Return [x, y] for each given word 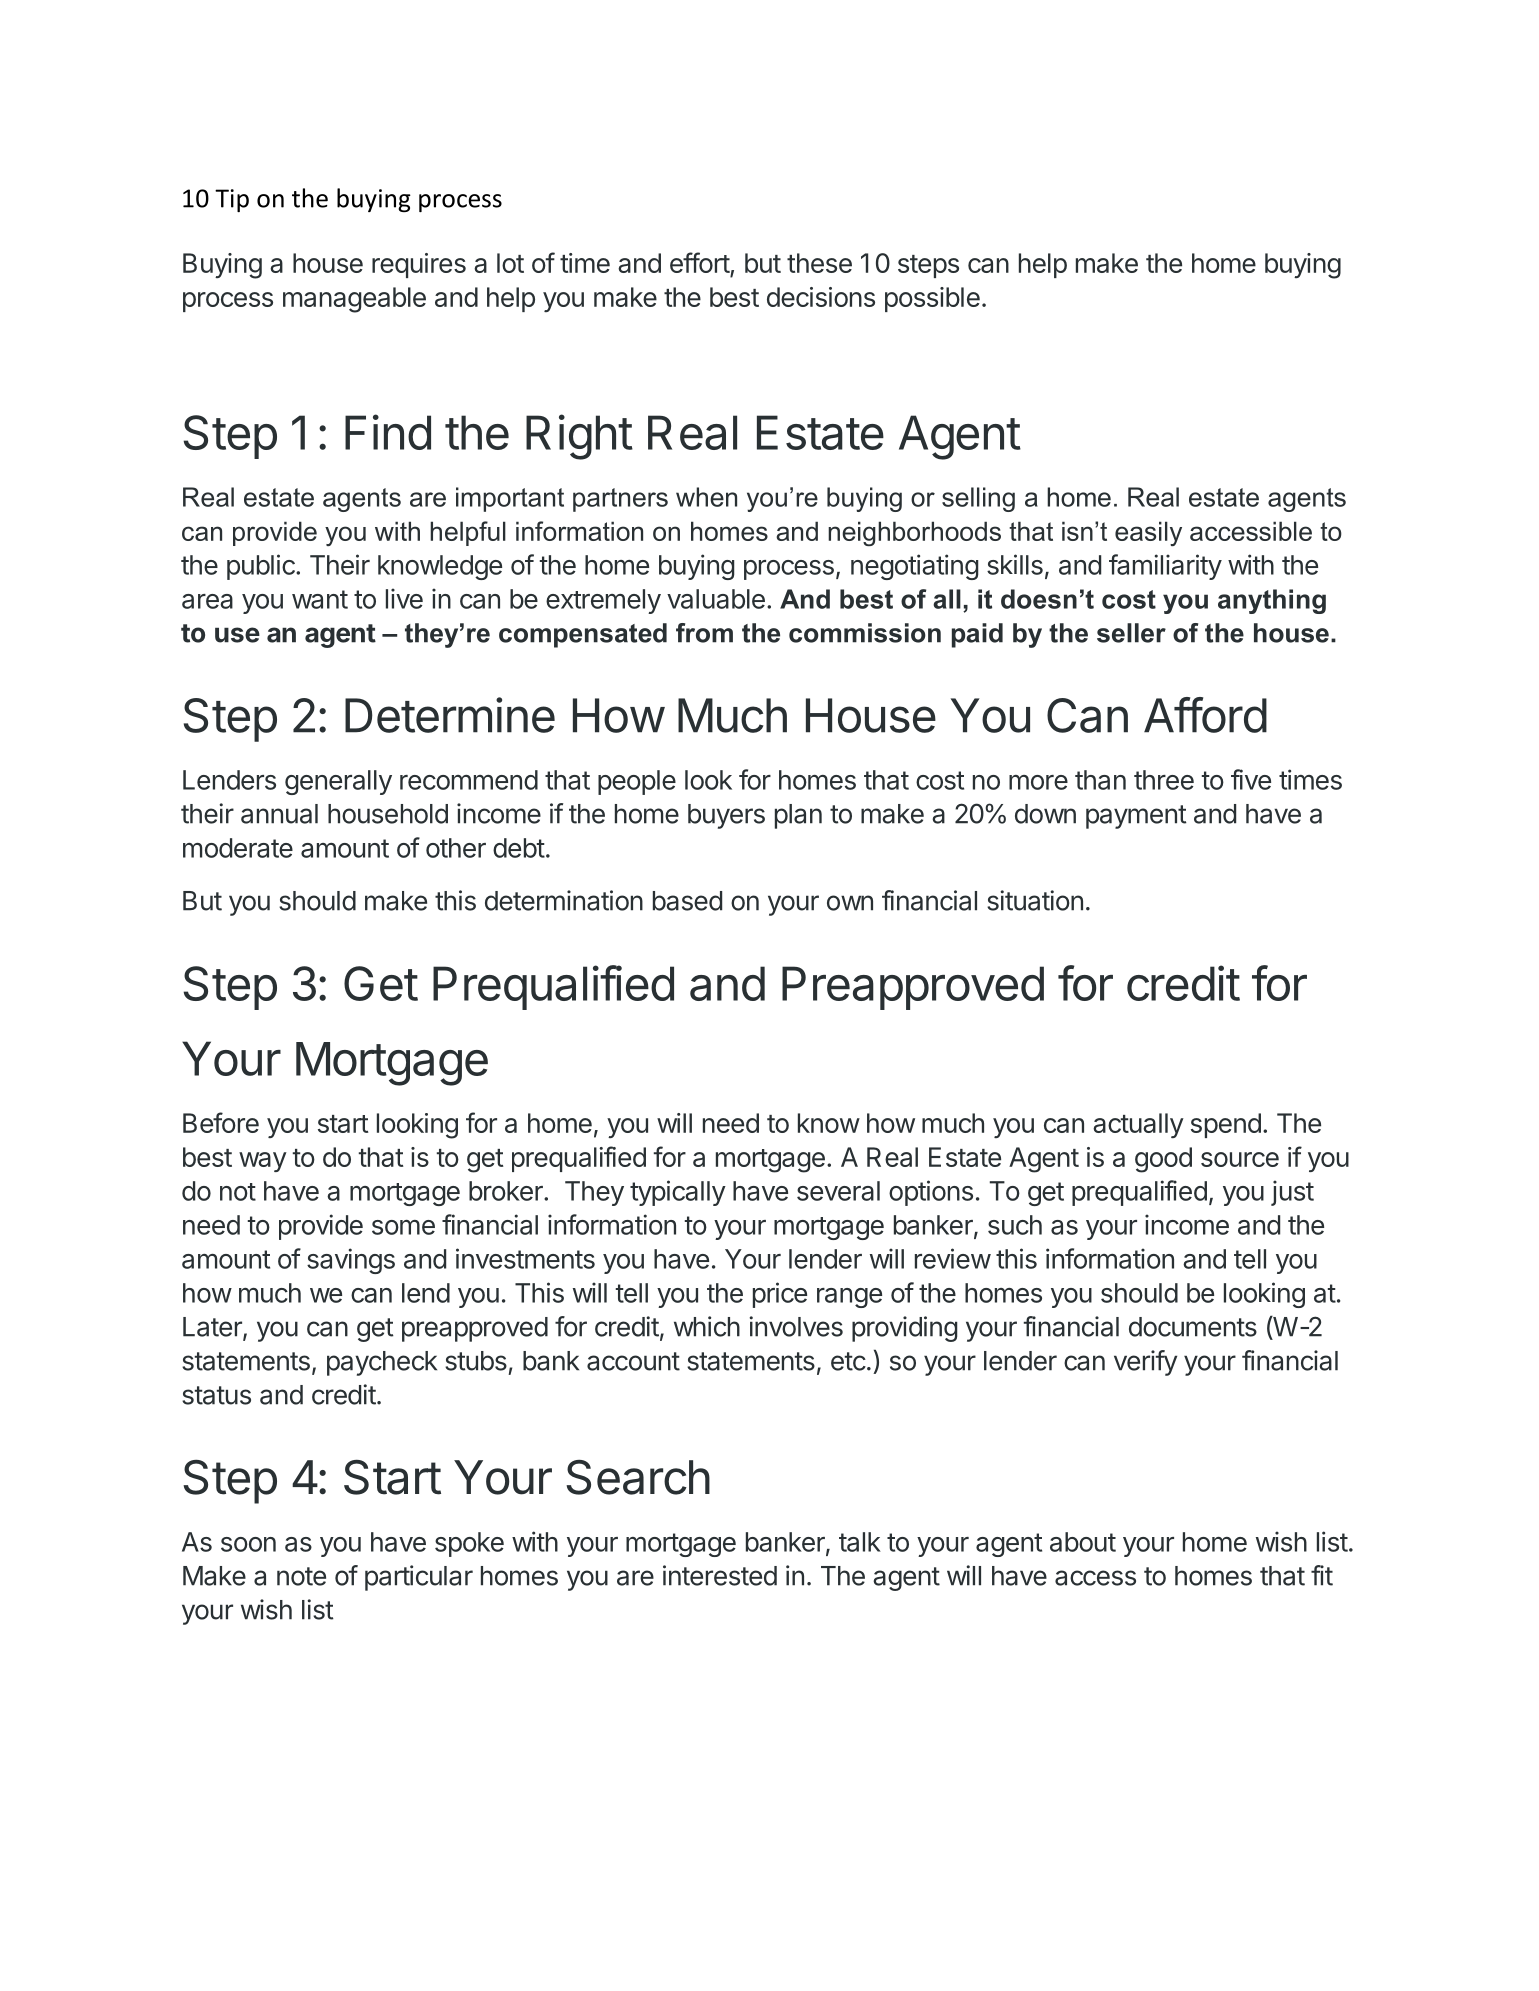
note [301, 1576]
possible [932, 299]
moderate [238, 848]
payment [1136, 817]
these [819, 263]
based [687, 901]
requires [419, 265]
